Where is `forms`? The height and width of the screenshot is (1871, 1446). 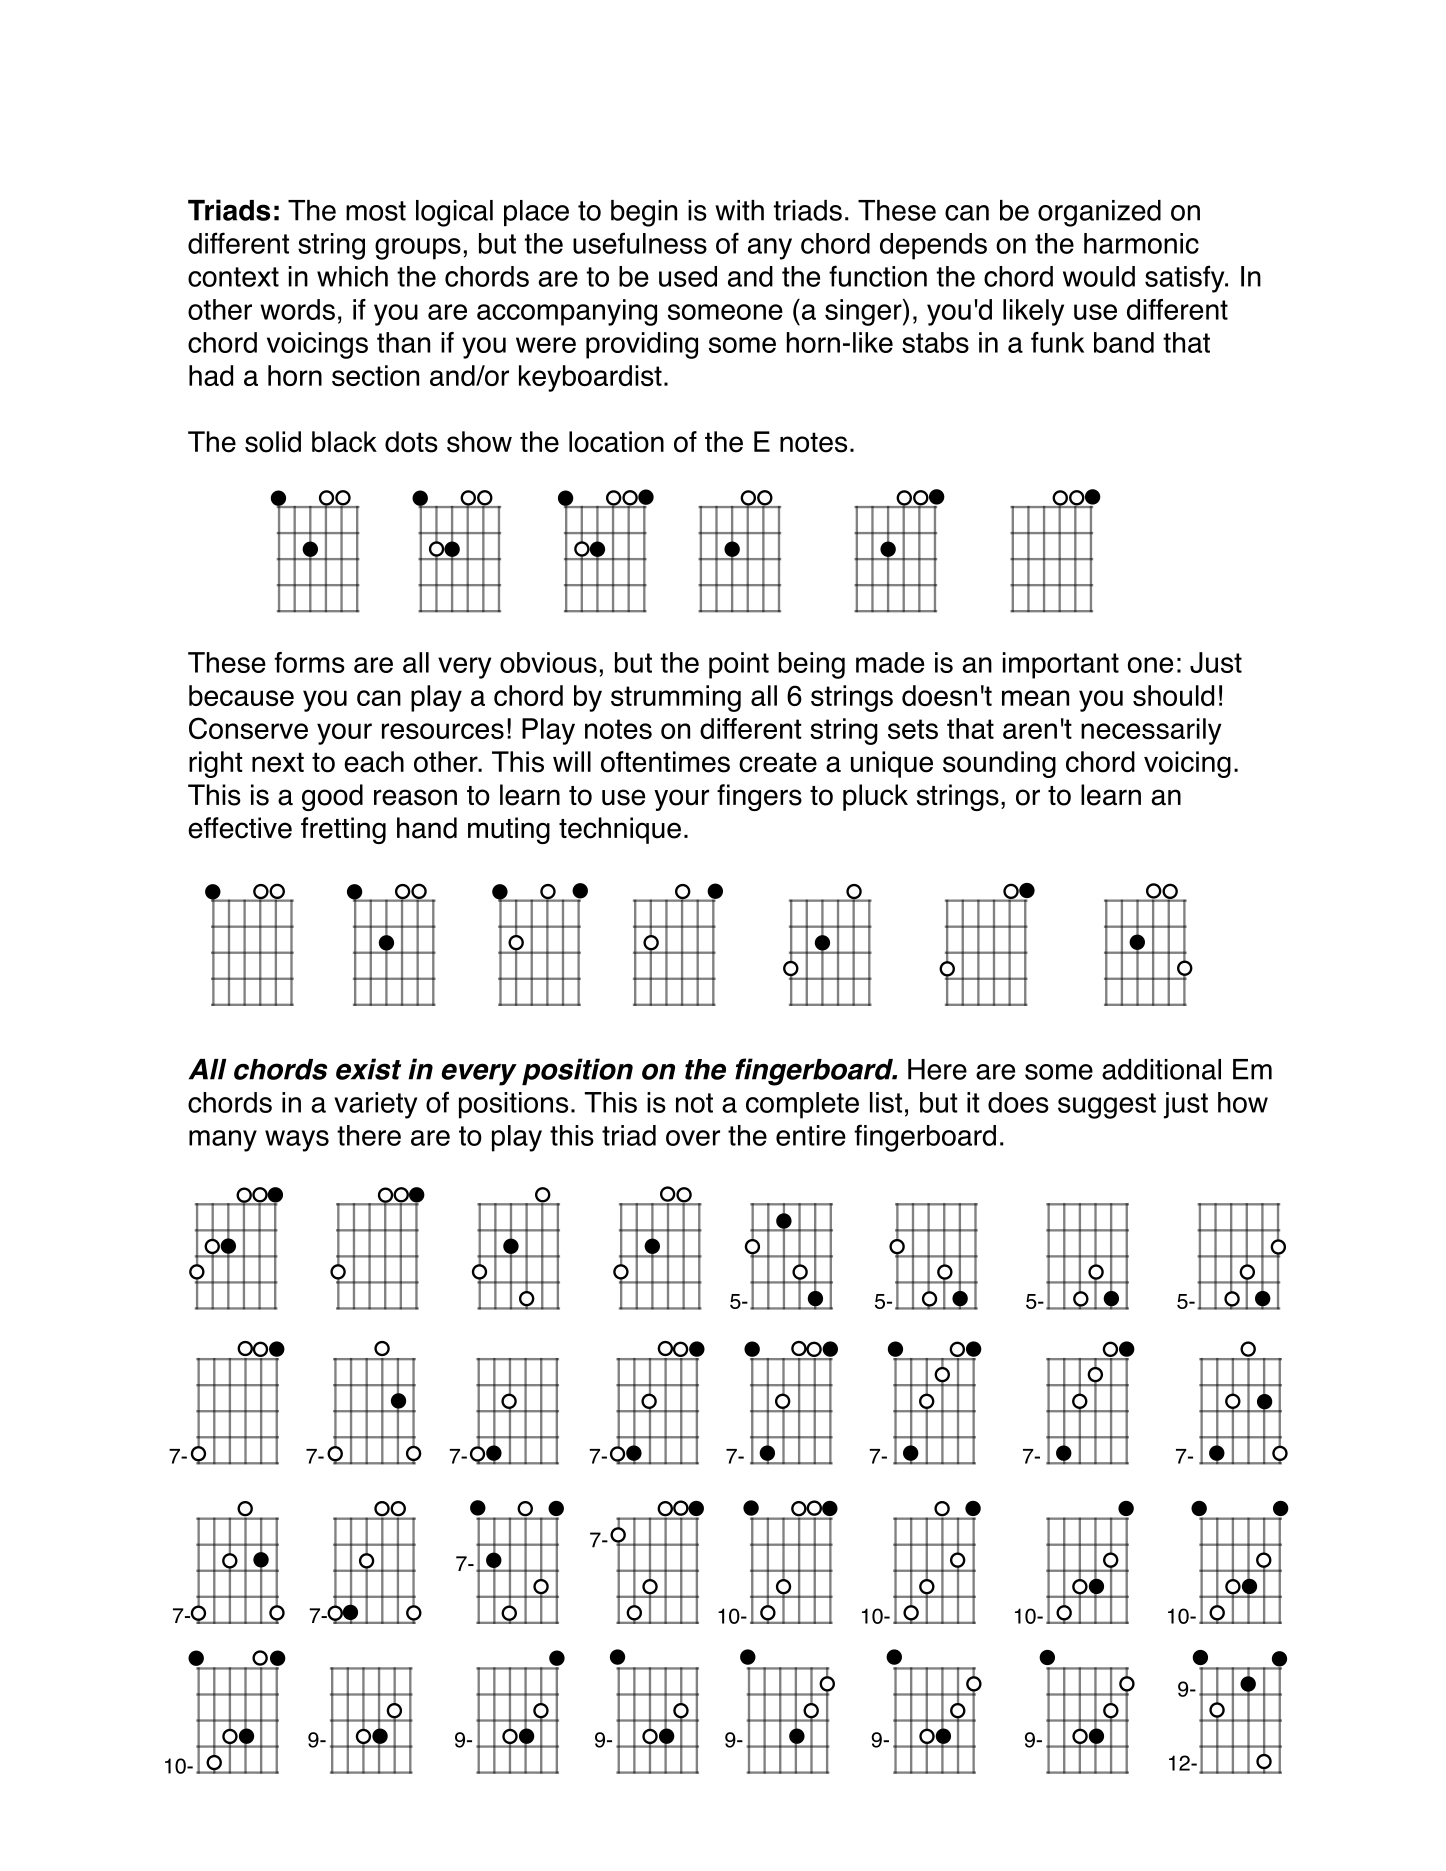 forms is located at coordinates (309, 662).
